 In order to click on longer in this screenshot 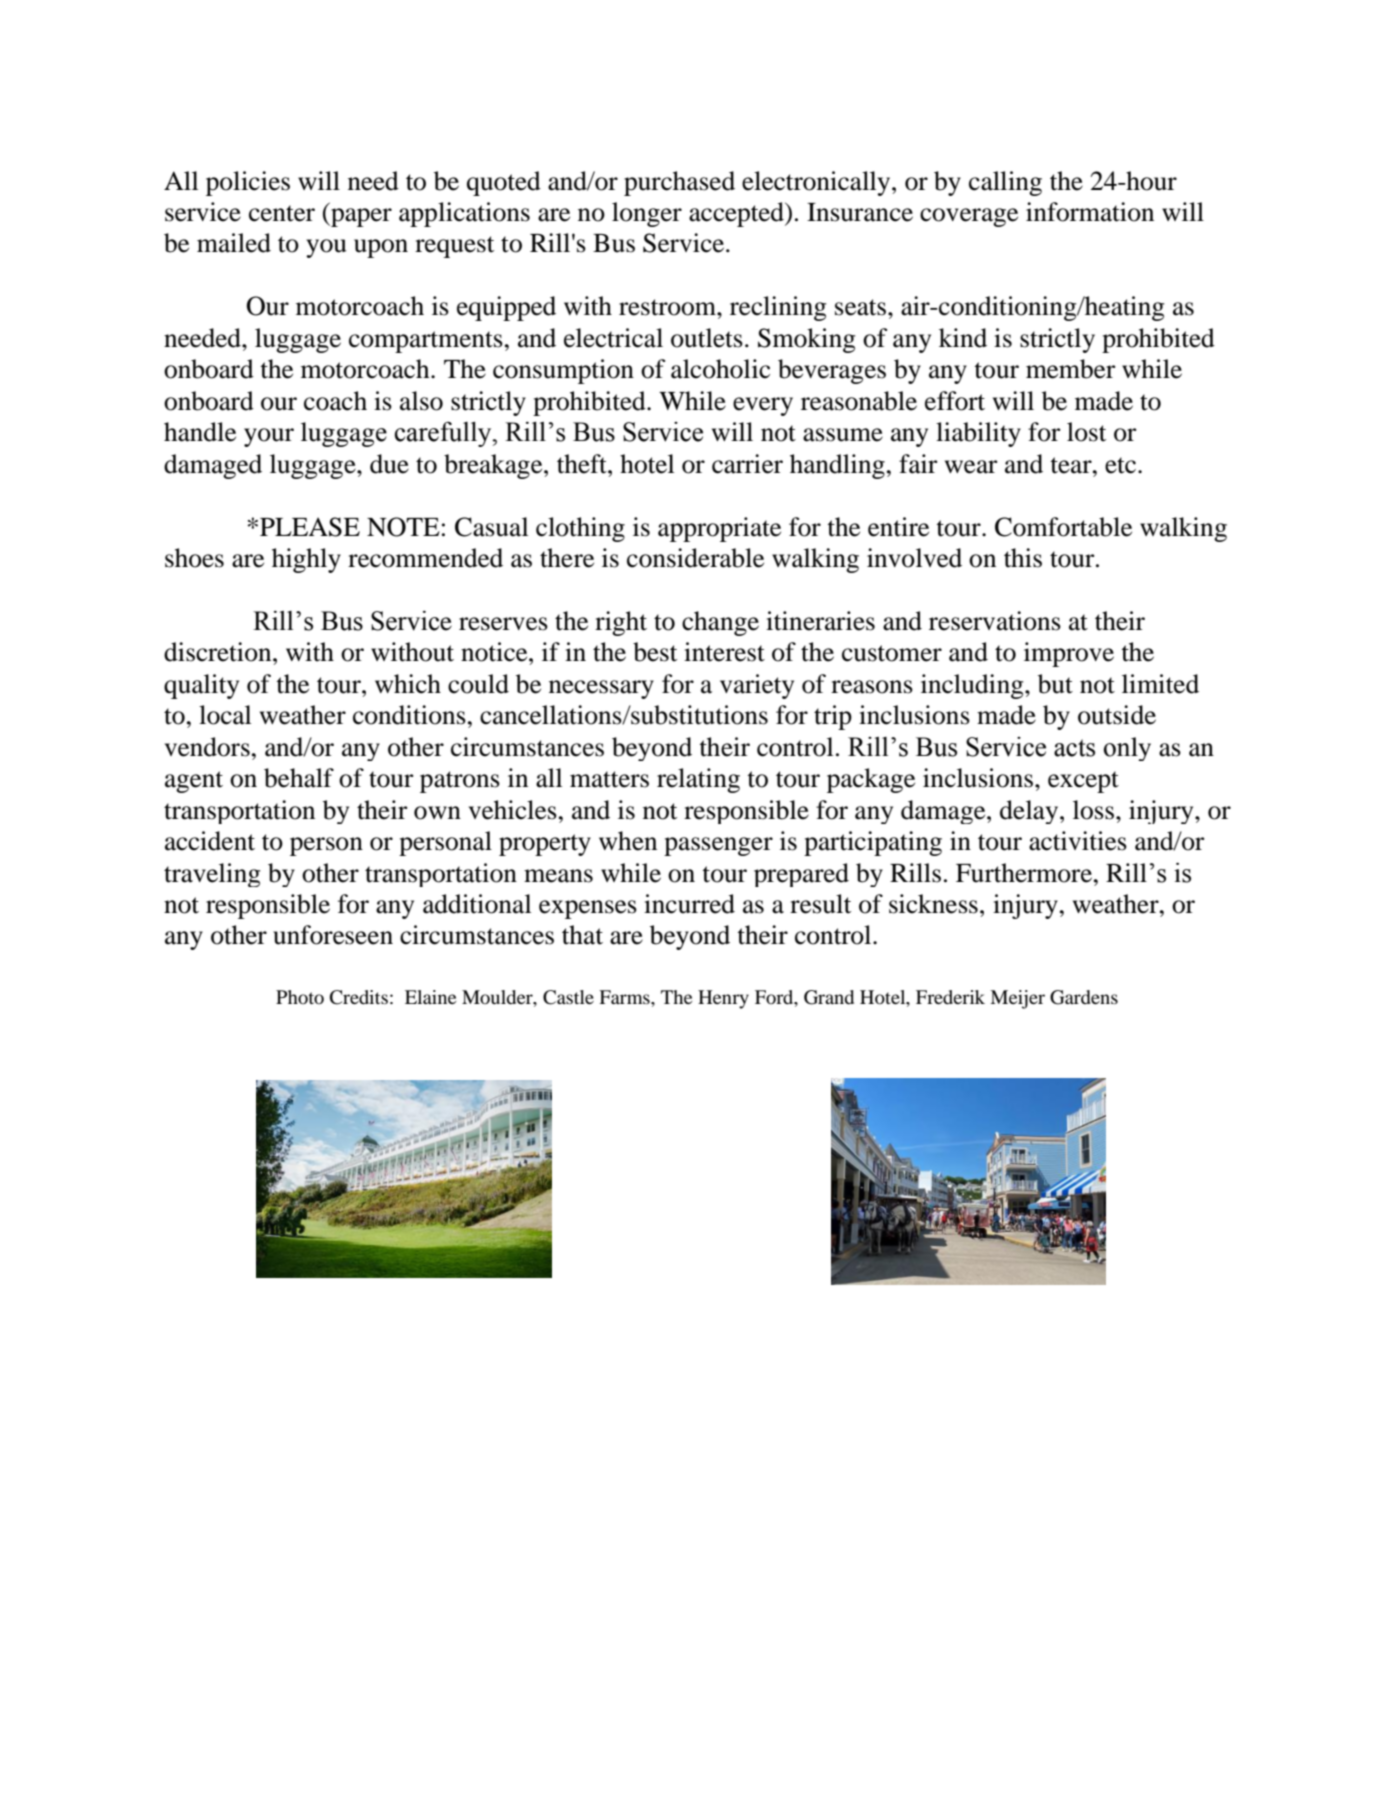, I will do `click(647, 214)`.
